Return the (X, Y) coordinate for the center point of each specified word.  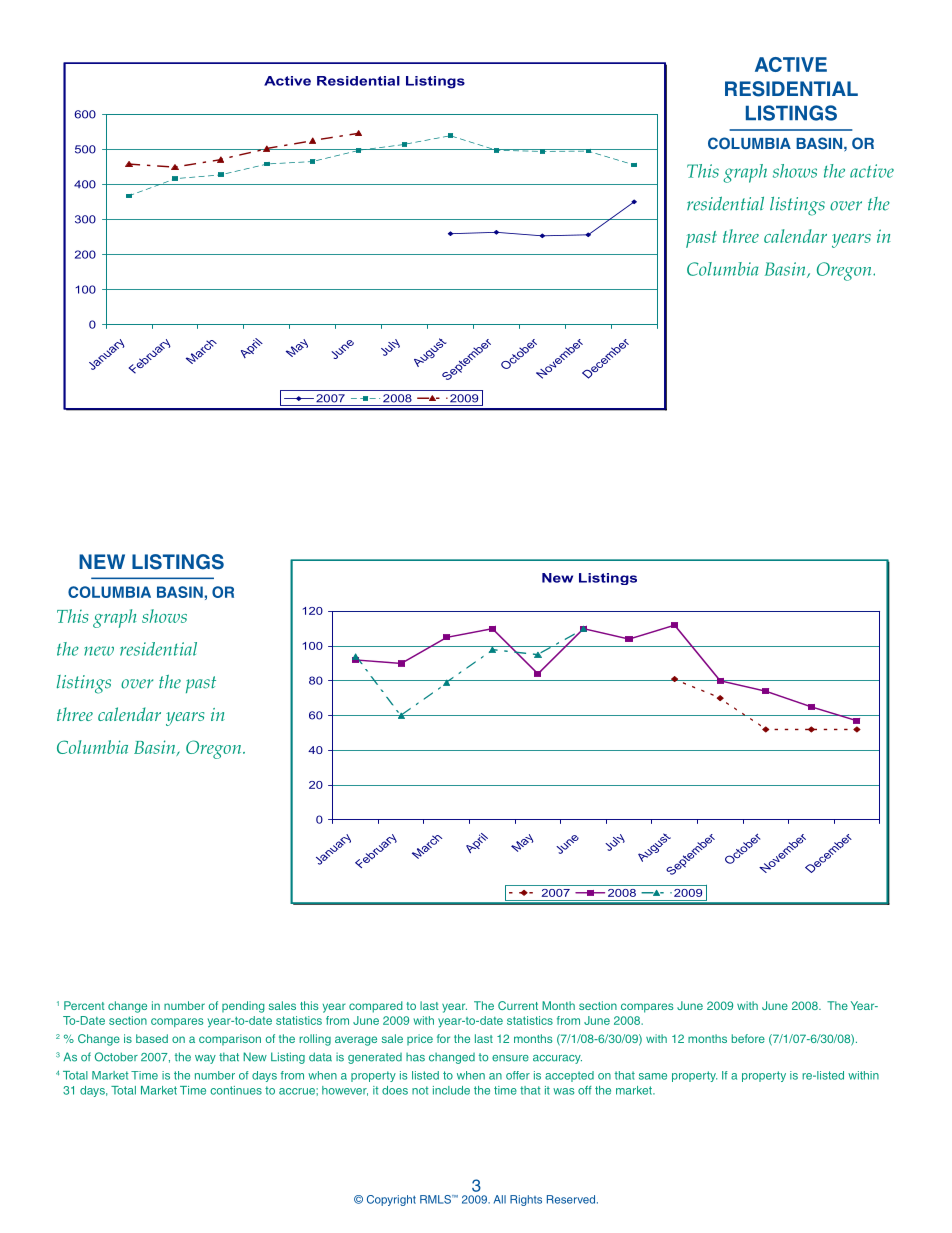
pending (243, 1007)
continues (236, 1090)
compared (376, 1007)
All (500, 1199)
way (205, 1059)
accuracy (557, 1059)
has (415, 1057)
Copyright (391, 1200)
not (420, 1090)
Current (518, 1005)
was (564, 1091)
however (345, 1091)
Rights (526, 1200)
